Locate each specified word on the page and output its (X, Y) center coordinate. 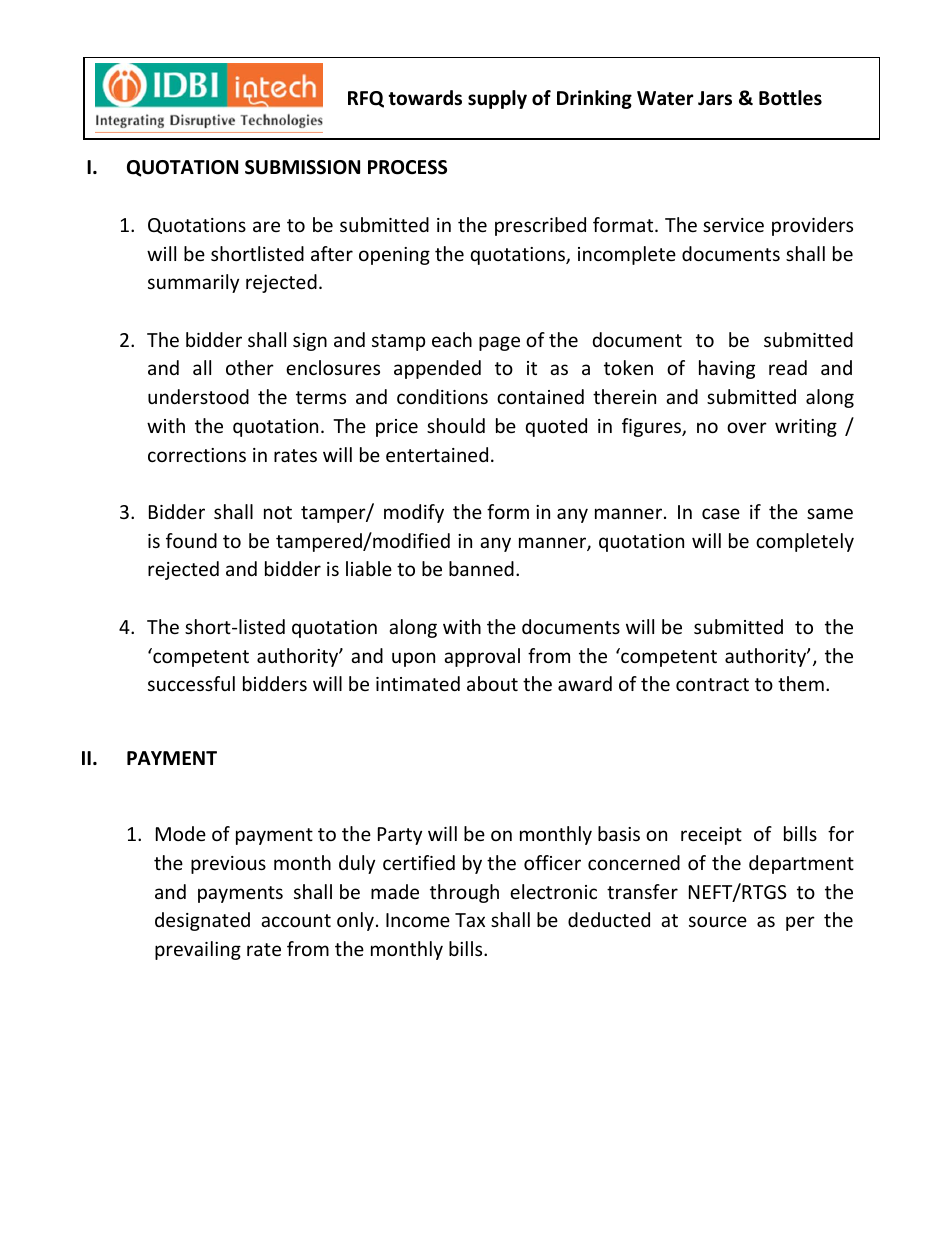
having (727, 369)
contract (712, 684)
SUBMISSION (302, 167)
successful (191, 683)
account (296, 920)
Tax (470, 920)
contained (540, 396)
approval (482, 657)
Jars (715, 98)
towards (425, 98)
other (250, 367)
